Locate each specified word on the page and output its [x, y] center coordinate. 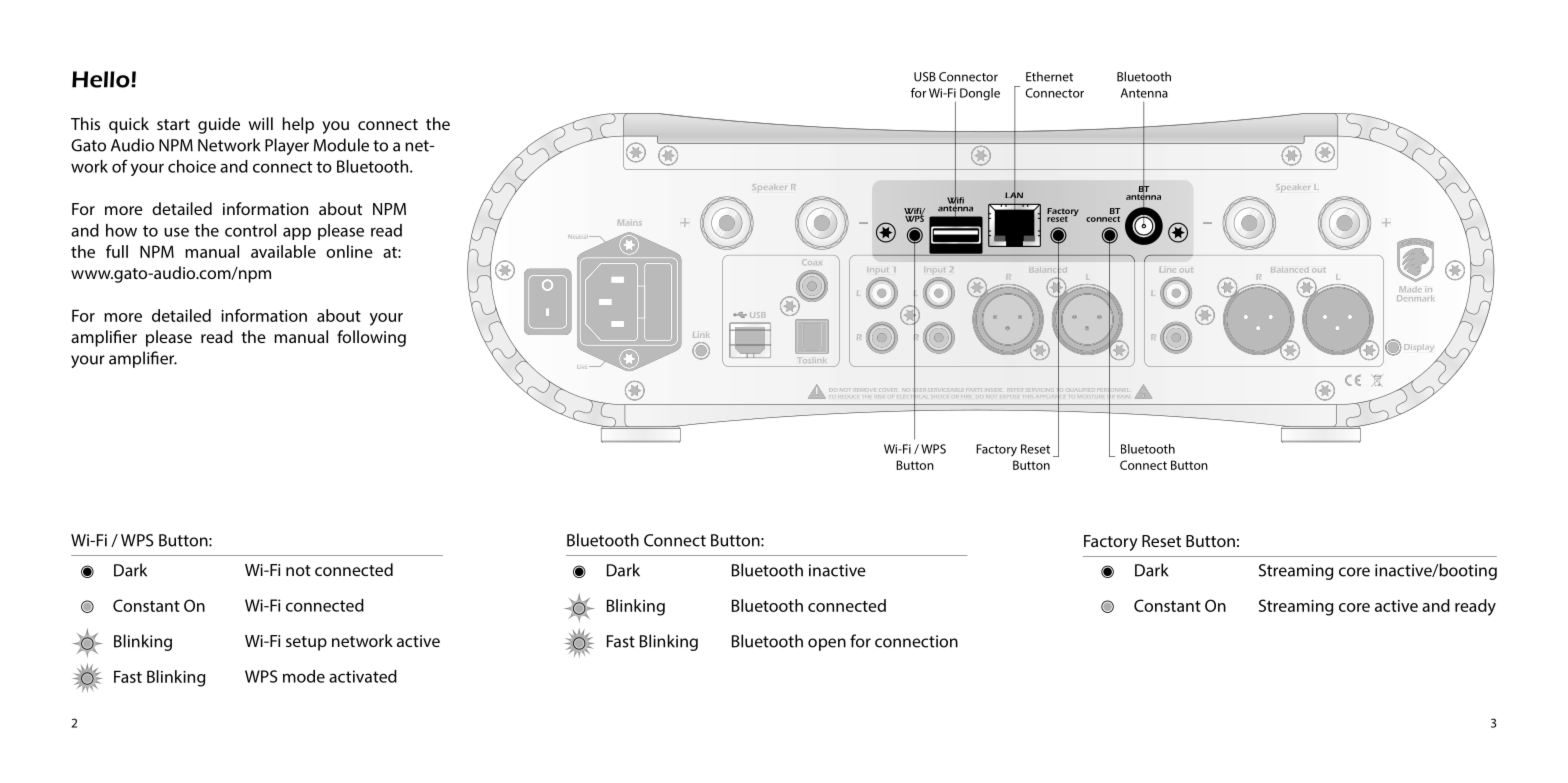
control [250, 230]
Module [341, 145]
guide [219, 125]
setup [306, 643]
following [371, 338]
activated [363, 676]
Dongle [980, 94]
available [283, 251]
